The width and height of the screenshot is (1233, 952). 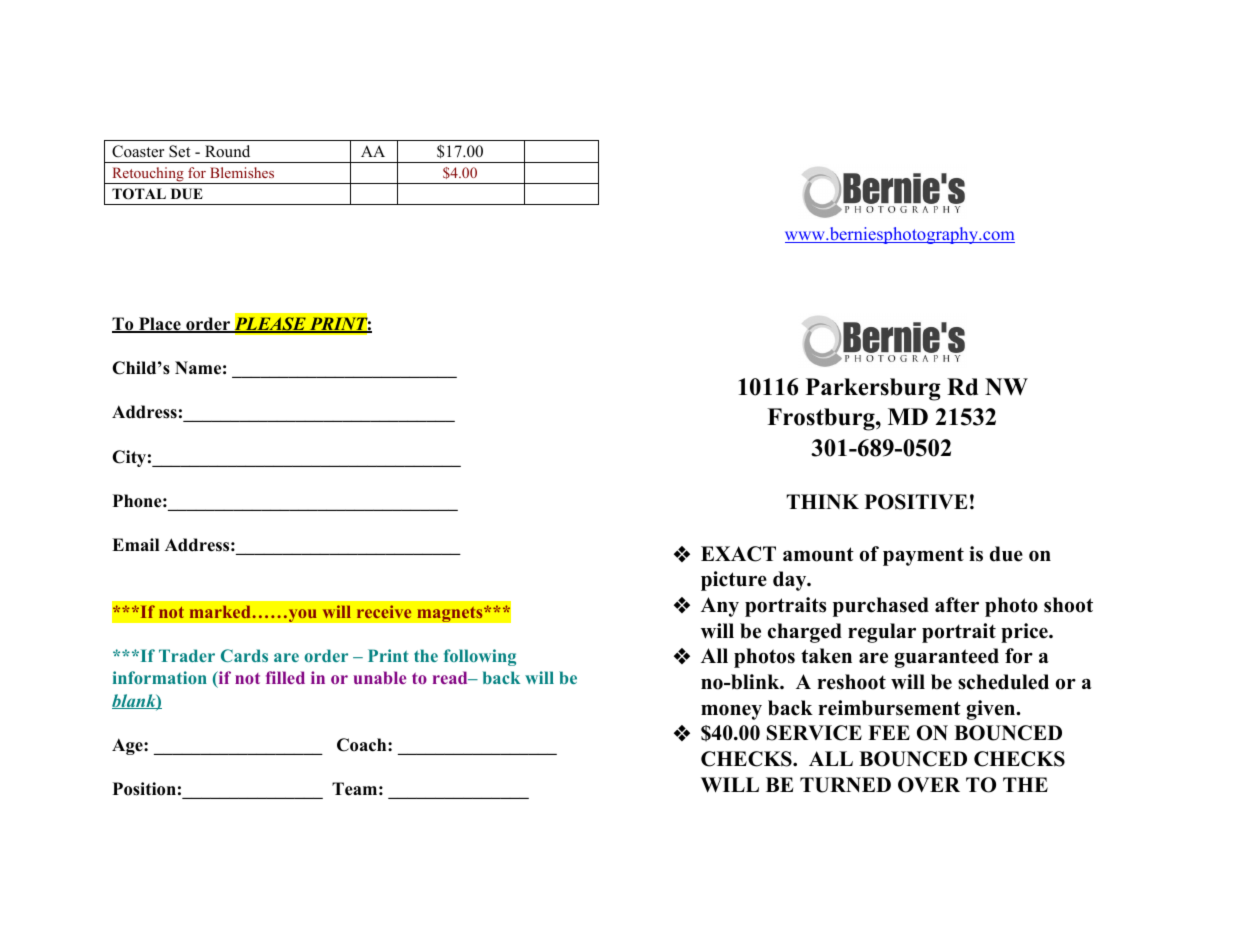 What do you see at coordinates (822, 501) in the screenshot?
I see `THINK` at bounding box center [822, 501].
